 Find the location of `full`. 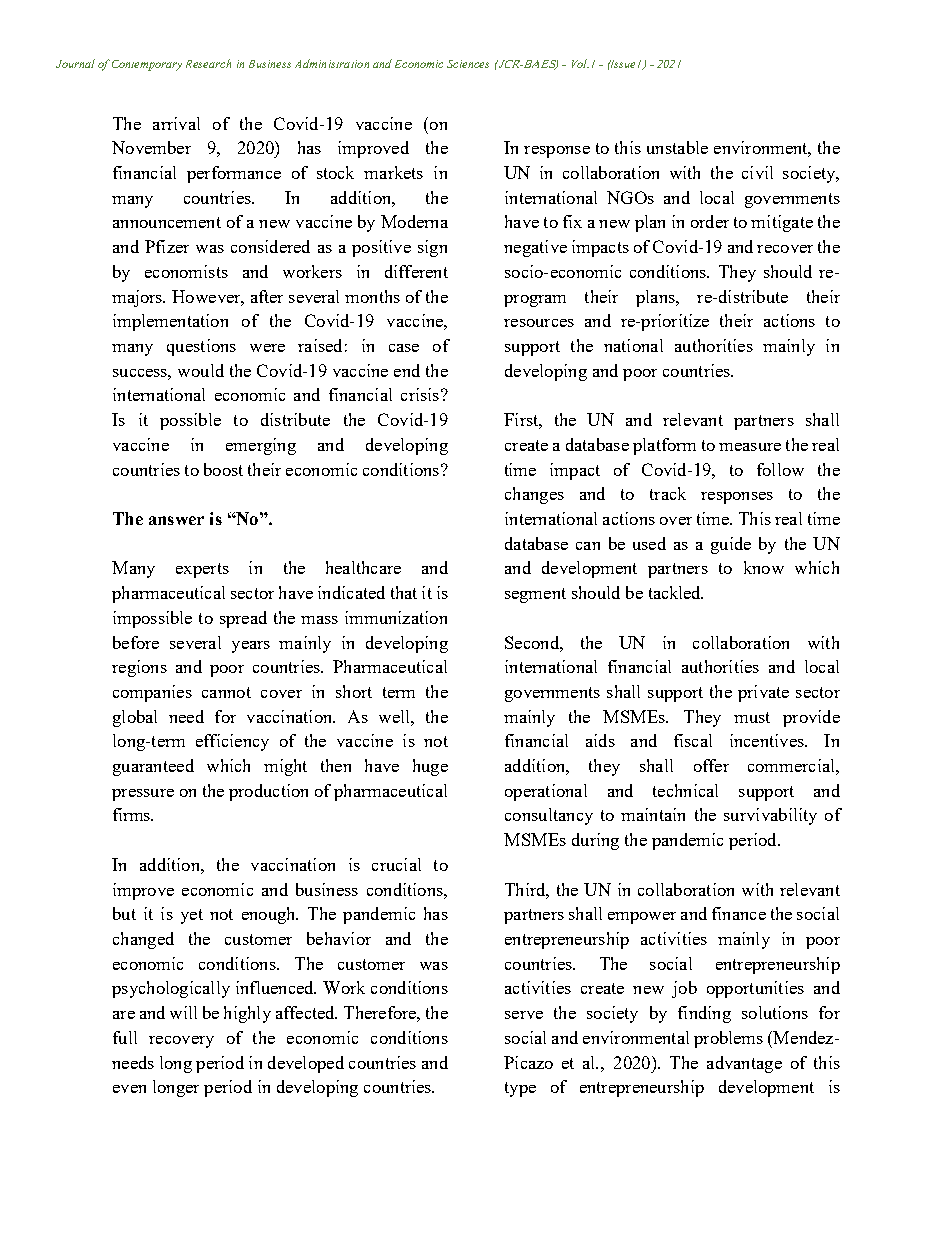

full is located at coordinates (125, 1037).
